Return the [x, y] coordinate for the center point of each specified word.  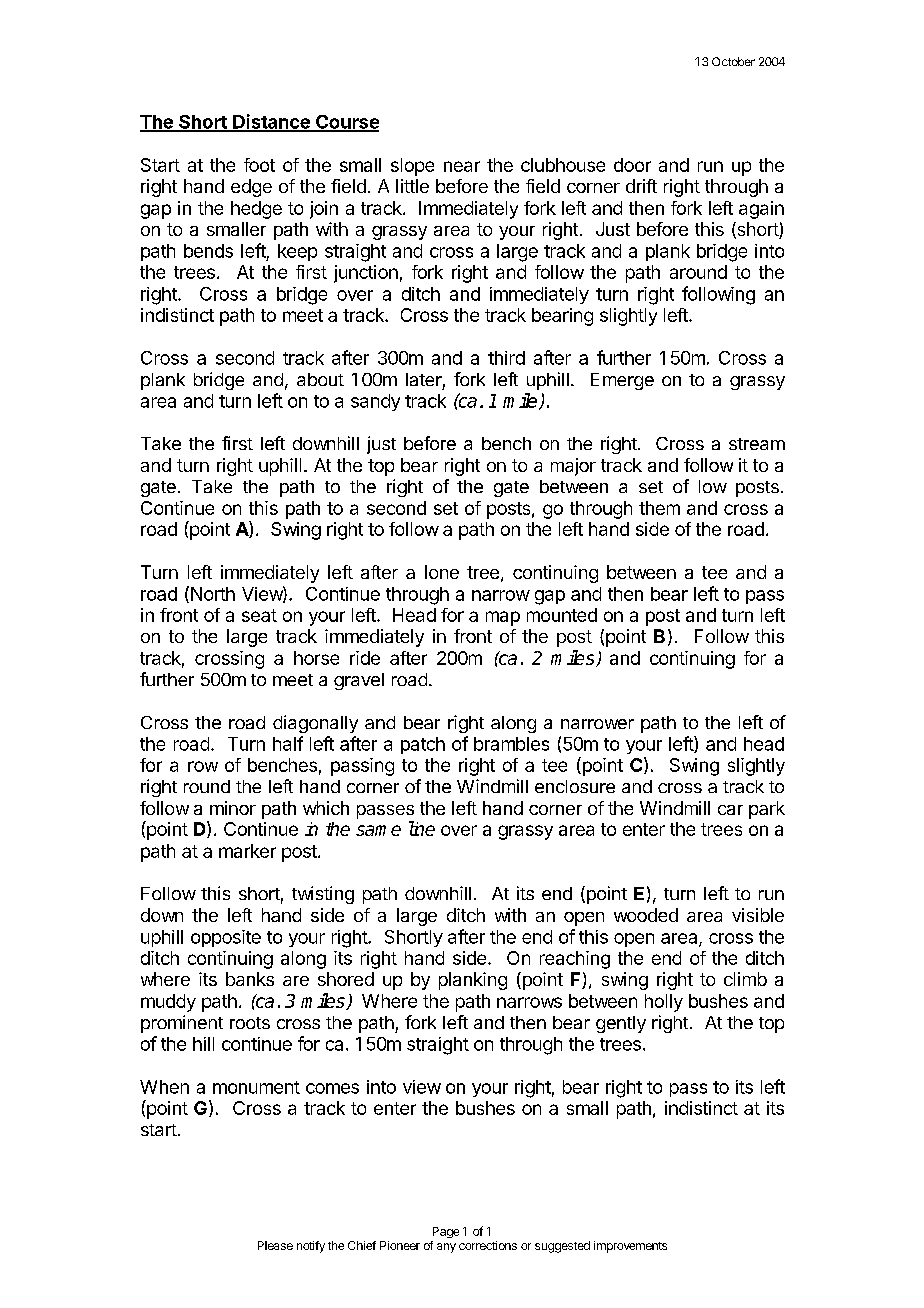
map [503, 618]
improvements [630, 1247]
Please [275, 1245]
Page [446, 1232]
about [320, 379]
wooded [646, 915]
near [462, 166]
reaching [575, 960]
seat [259, 615]
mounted [562, 615]
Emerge [622, 381]
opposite [226, 938]
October [733, 61]
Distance [271, 122]
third [506, 358]
